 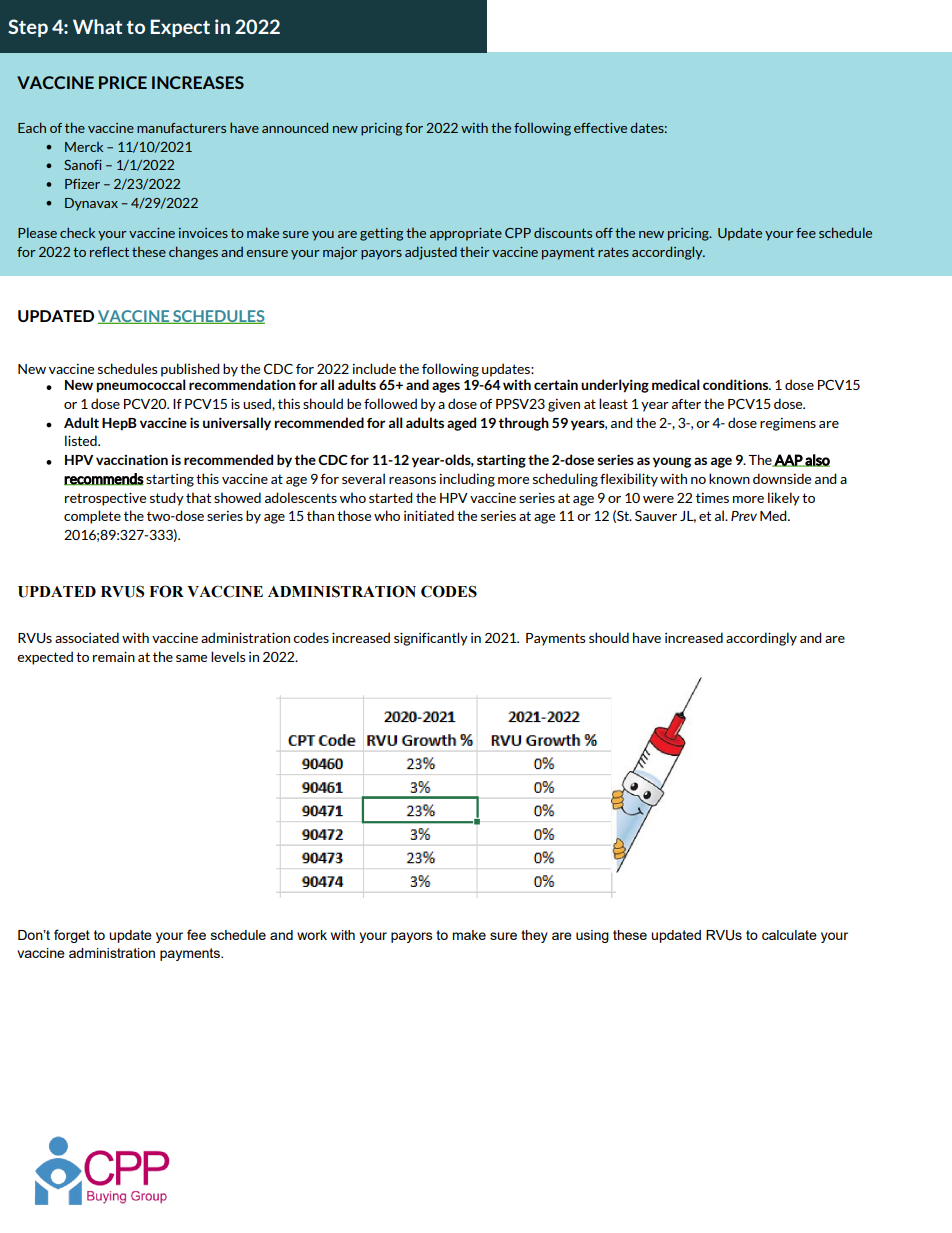 I want to click on known, so click(x=729, y=478).
